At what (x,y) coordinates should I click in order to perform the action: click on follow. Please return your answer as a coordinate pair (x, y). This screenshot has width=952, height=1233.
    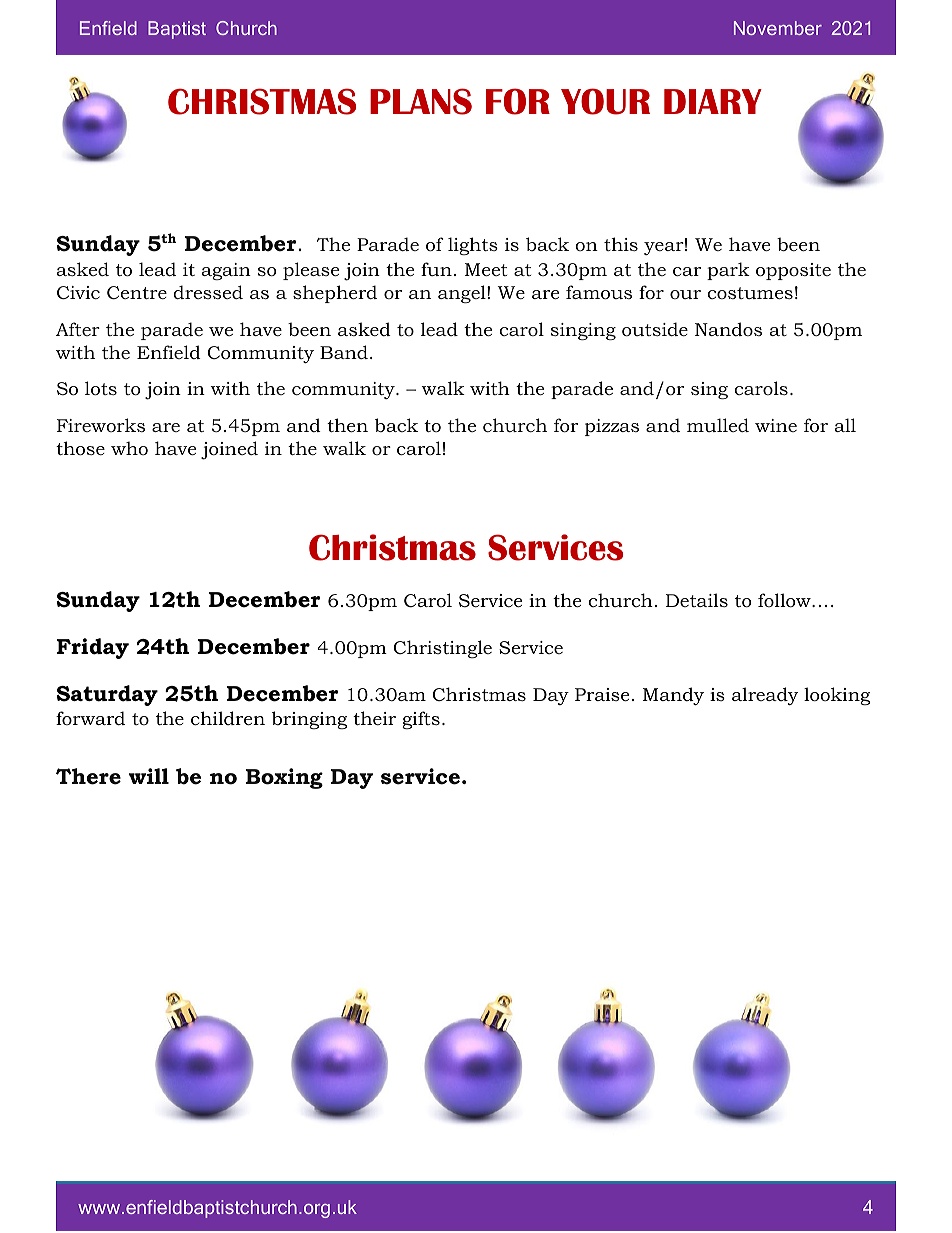
    Looking at the image, I should click on (785, 600).
